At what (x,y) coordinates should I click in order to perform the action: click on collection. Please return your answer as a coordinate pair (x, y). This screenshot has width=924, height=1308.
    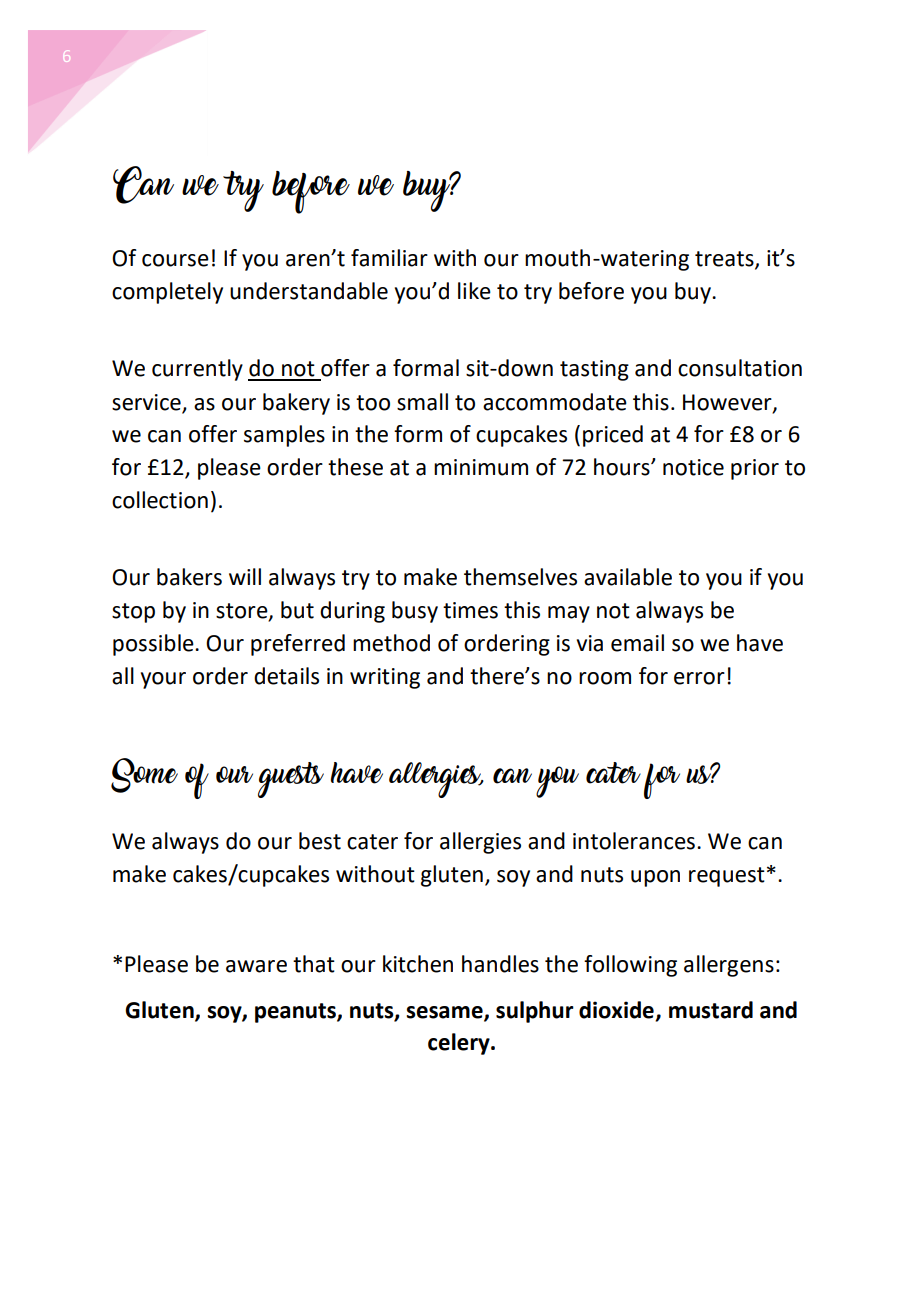
    Looking at the image, I should click on (160, 500).
